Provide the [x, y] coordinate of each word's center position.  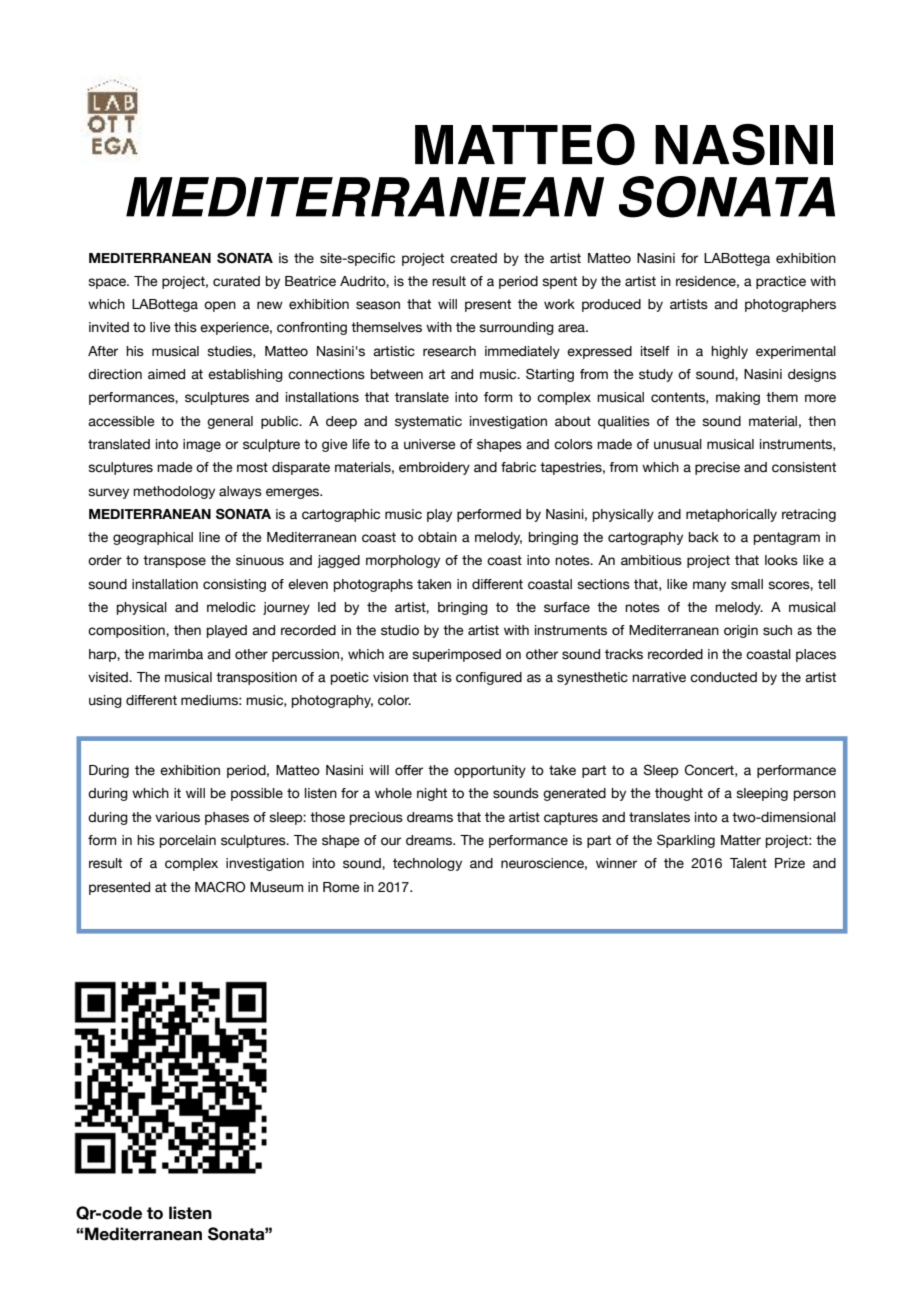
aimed [166, 374]
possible [257, 794]
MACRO [220, 887]
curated [236, 281]
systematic [428, 422]
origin [741, 631]
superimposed [456, 655]
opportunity [490, 771]
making [738, 398]
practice [781, 282]
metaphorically [731, 515]
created [473, 258]
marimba [176, 654]
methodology [174, 492]
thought [679, 794]
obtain [437, 537]
